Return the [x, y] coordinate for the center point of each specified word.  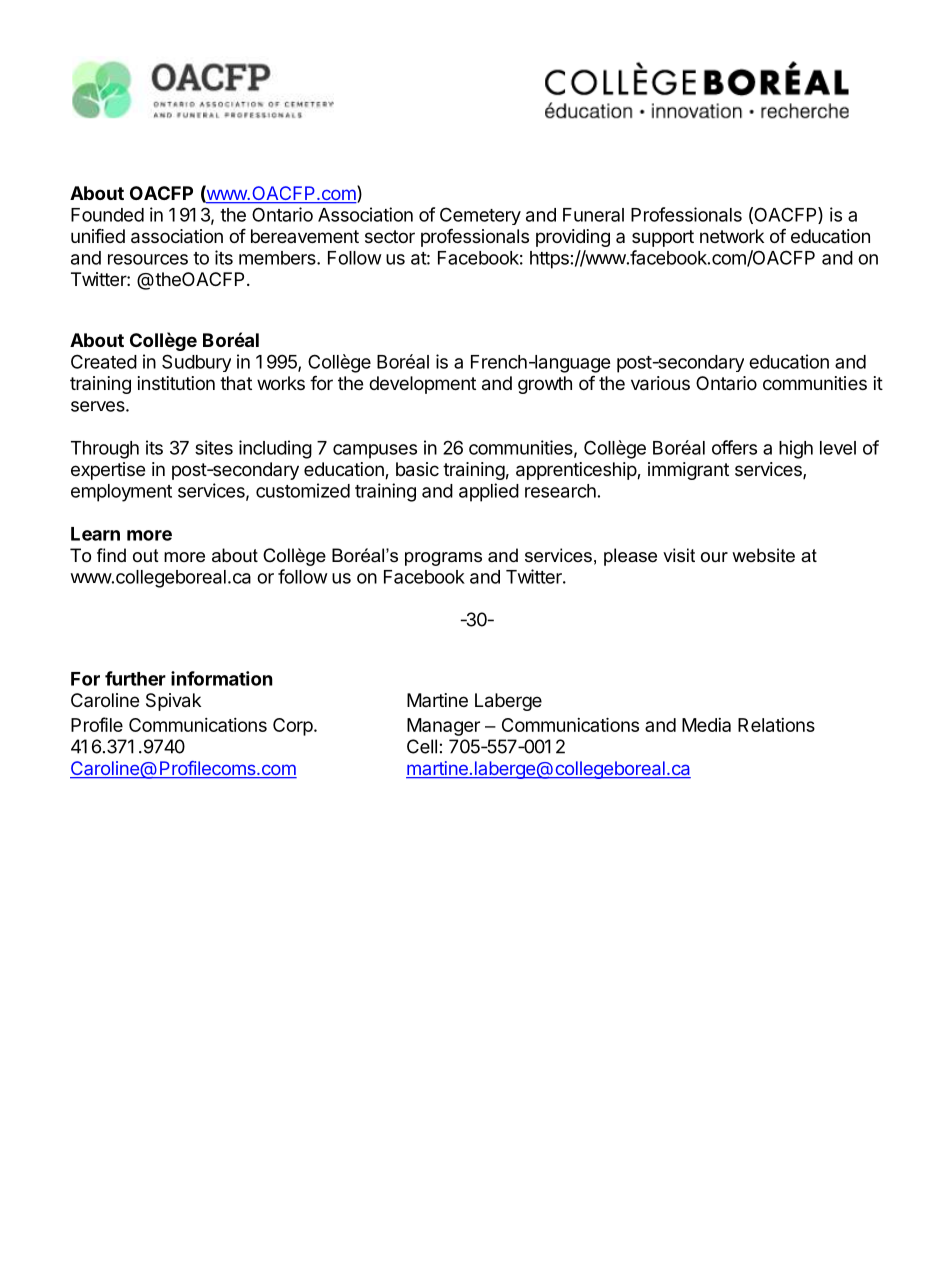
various [660, 383]
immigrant [688, 471]
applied [489, 492]
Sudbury [196, 363]
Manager [443, 727]
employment [121, 493]
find [111, 555]
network [732, 236]
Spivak [173, 702]
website [763, 555]
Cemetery [480, 216]
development [422, 385]
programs [443, 559]
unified [98, 236]
